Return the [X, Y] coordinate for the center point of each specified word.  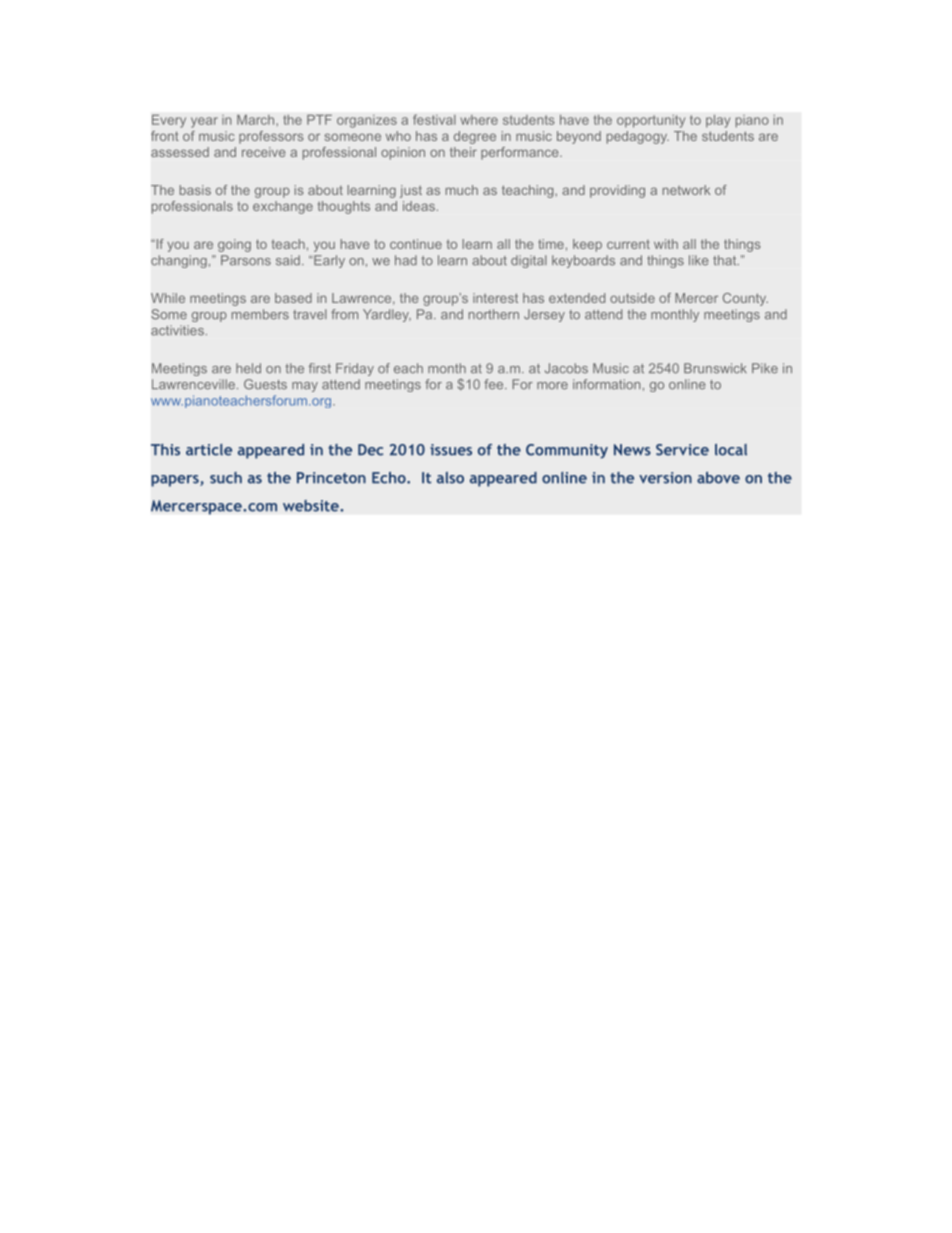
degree [475, 137]
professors [271, 137]
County [745, 299]
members [260, 314]
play [718, 121]
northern [494, 314]
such [226, 478]
